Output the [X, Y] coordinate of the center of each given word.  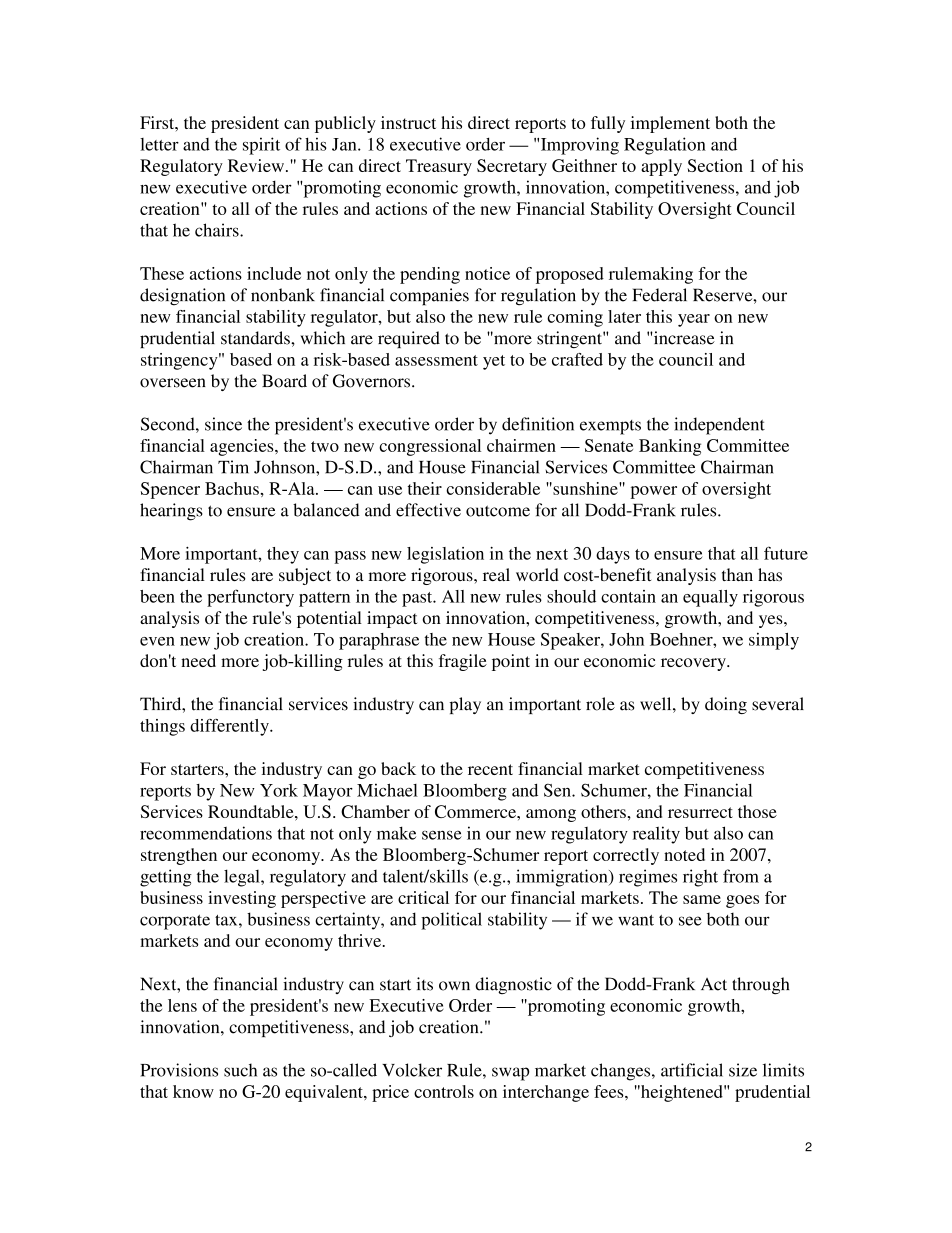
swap [510, 1074]
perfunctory [250, 598]
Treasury [439, 167]
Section [715, 165]
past [418, 599]
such [240, 1070]
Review [256, 165]
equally [710, 598]
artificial [692, 1070]
